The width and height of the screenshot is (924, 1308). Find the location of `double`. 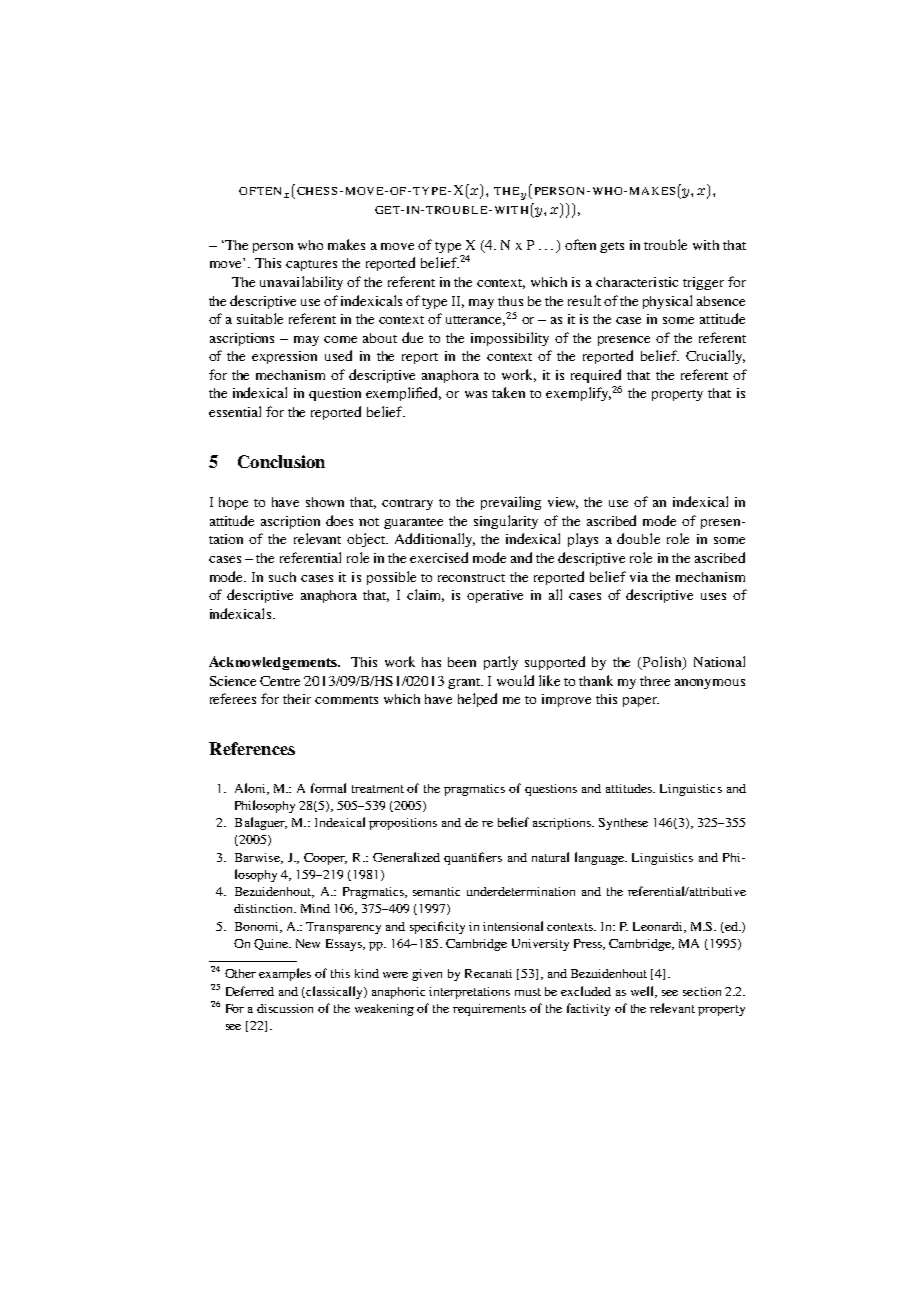

double is located at coordinates (638, 538).
